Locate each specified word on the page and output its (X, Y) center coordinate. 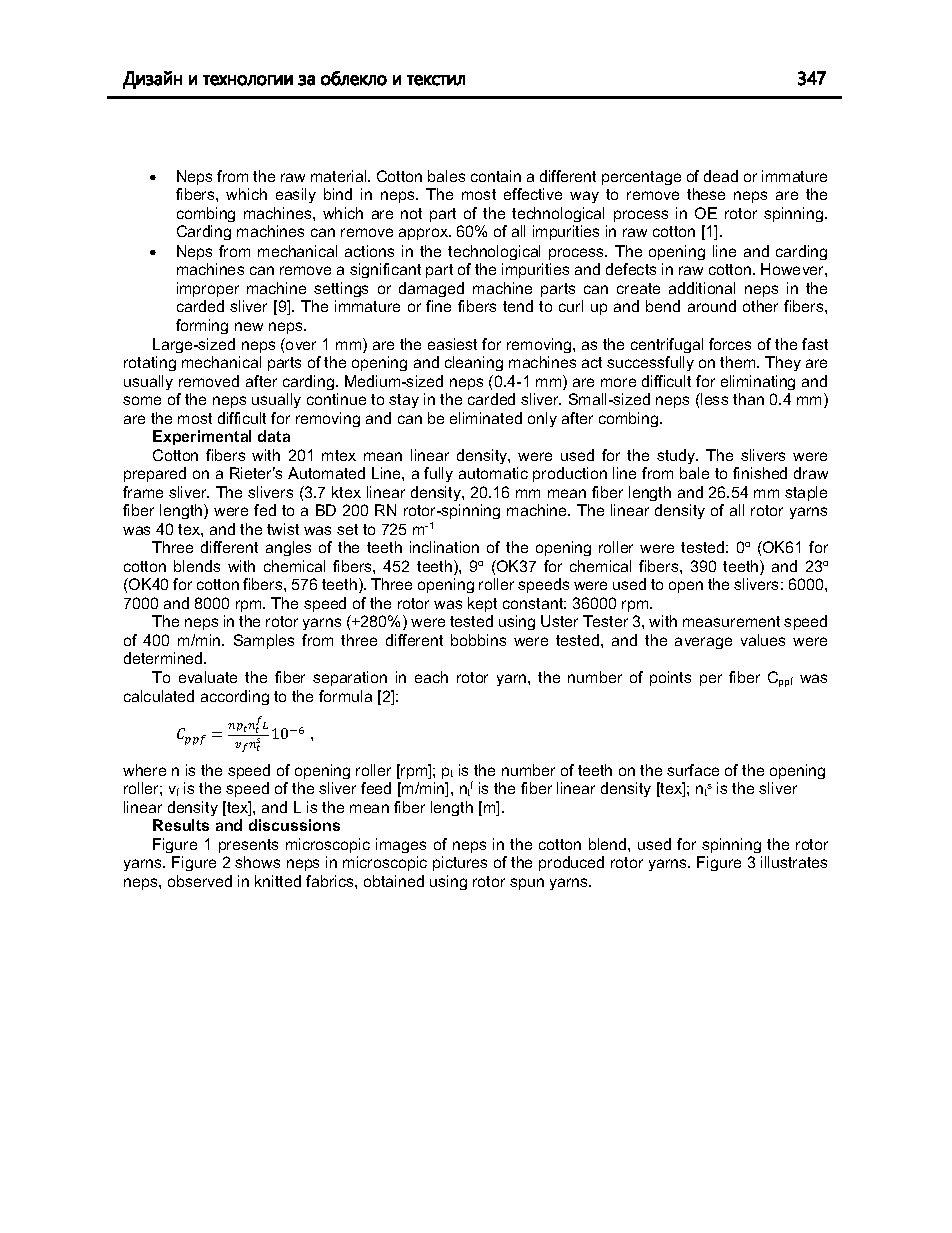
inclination (444, 547)
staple (806, 493)
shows (257, 862)
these (706, 194)
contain (496, 176)
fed (265, 510)
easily (296, 195)
